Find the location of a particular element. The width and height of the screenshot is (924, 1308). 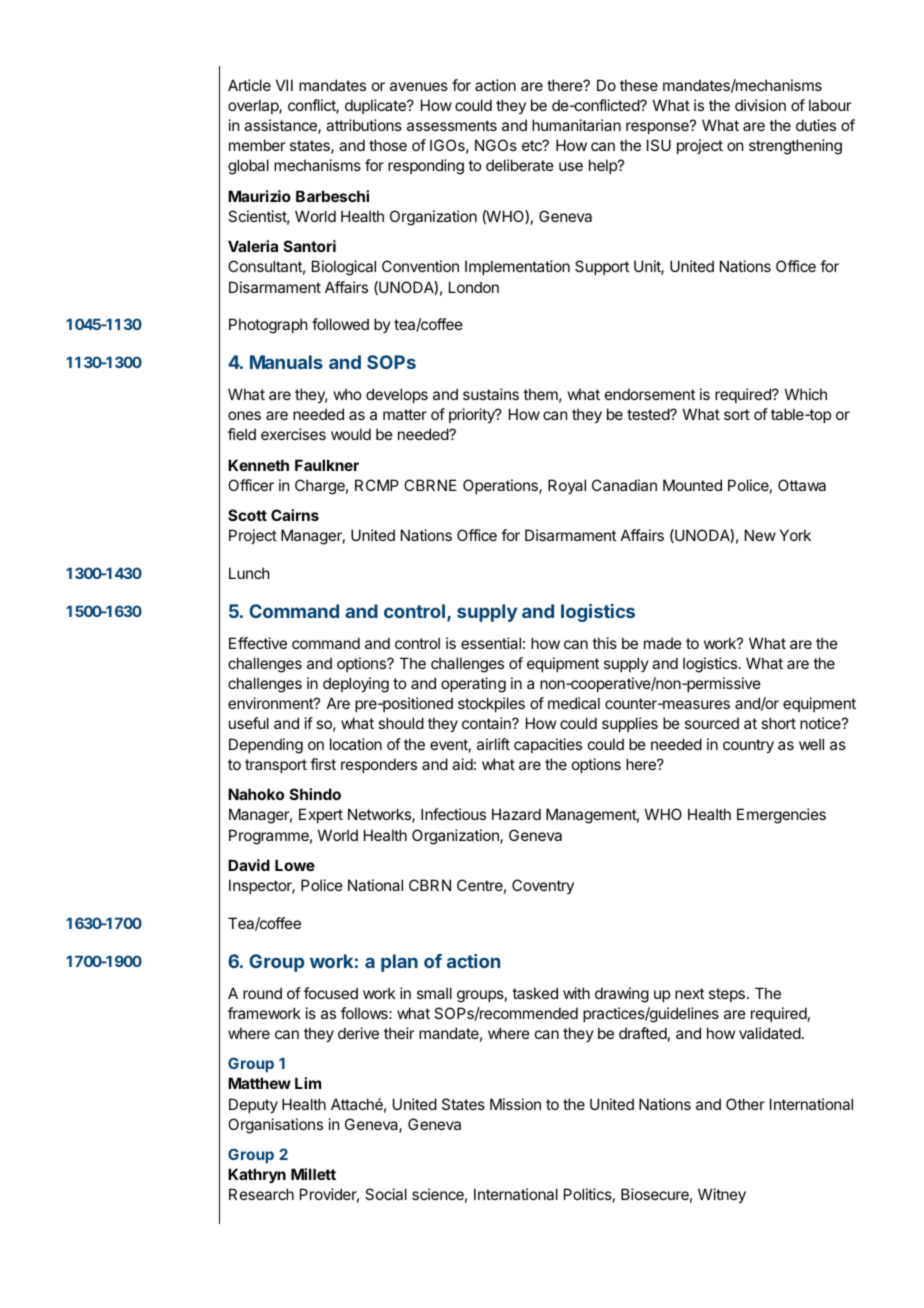

essential is located at coordinates (491, 643).
